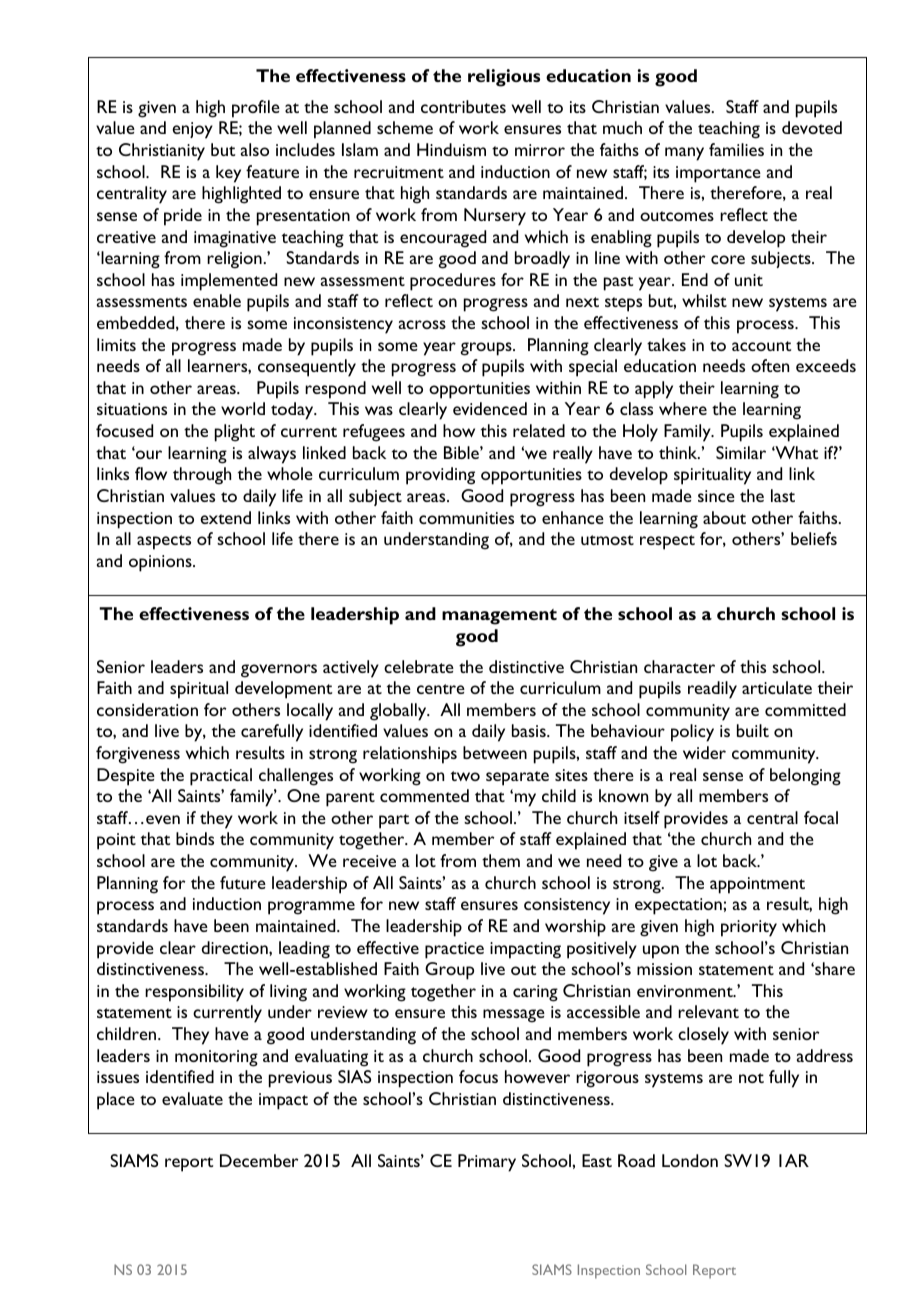 The width and height of the document is (924, 1307). I want to click on London, so click(690, 1160).
